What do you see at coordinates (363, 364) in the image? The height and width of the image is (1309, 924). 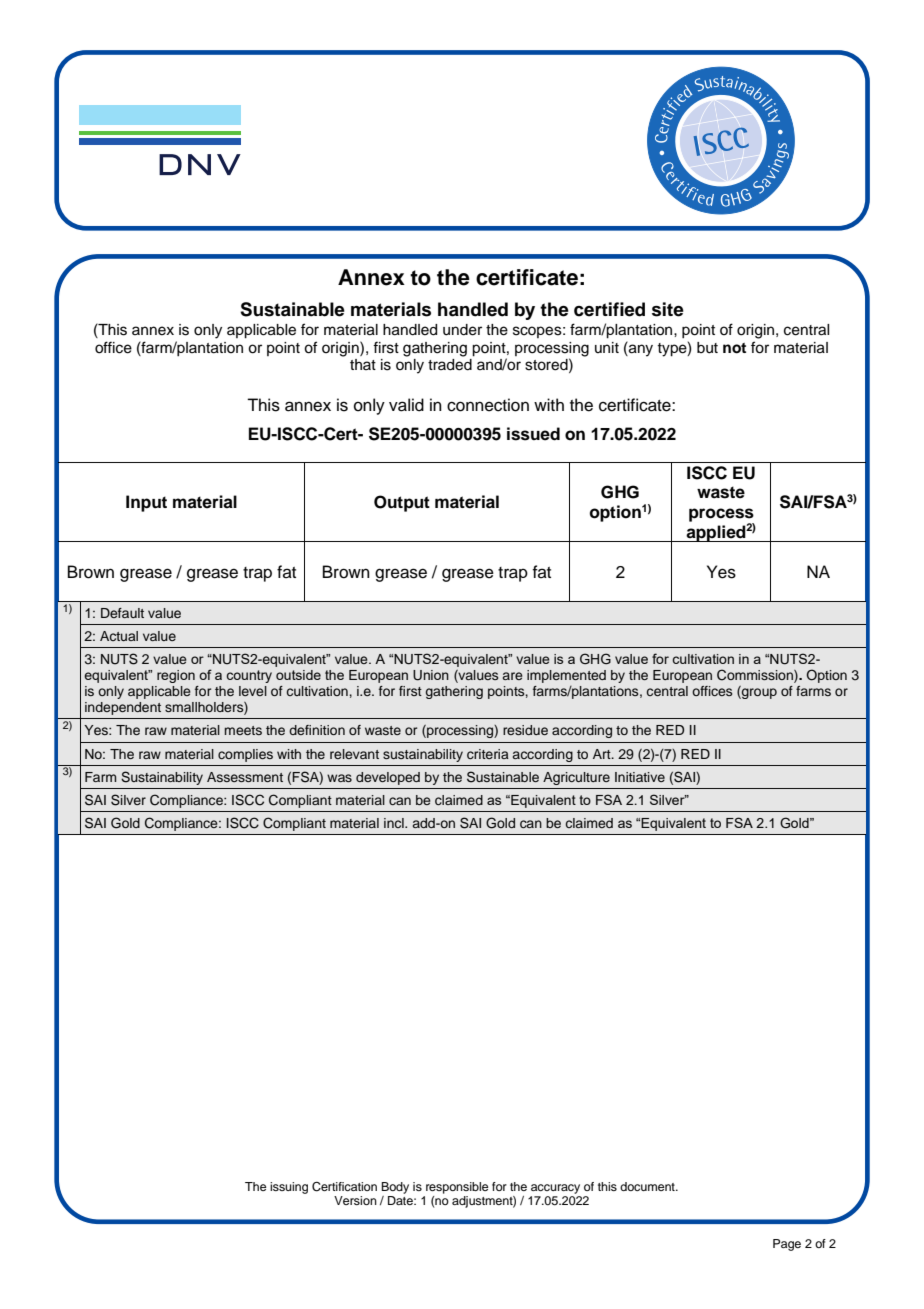 I see `that` at bounding box center [363, 364].
